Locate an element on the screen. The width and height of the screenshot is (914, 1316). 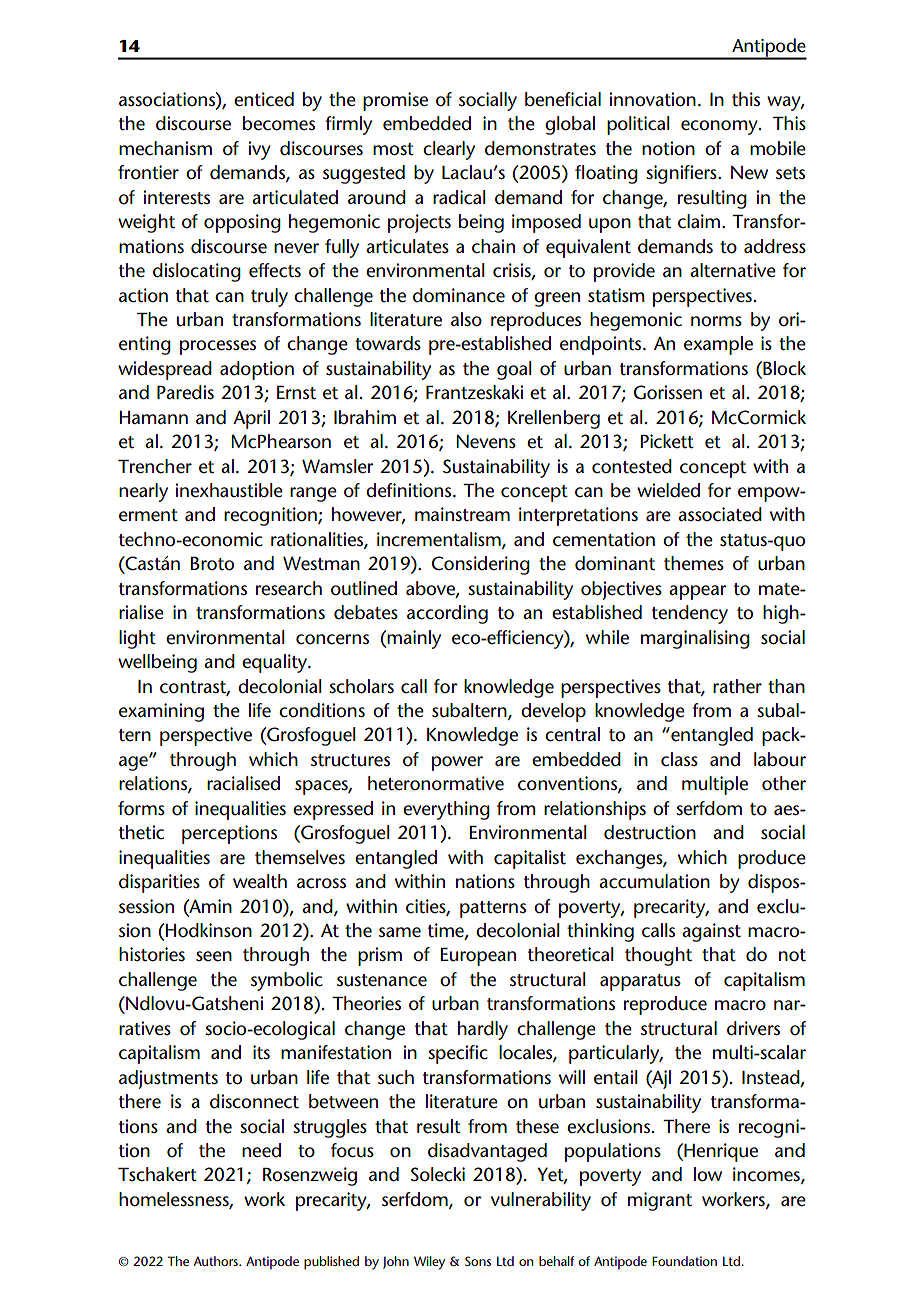
inexhaustible is located at coordinates (229, 490).
